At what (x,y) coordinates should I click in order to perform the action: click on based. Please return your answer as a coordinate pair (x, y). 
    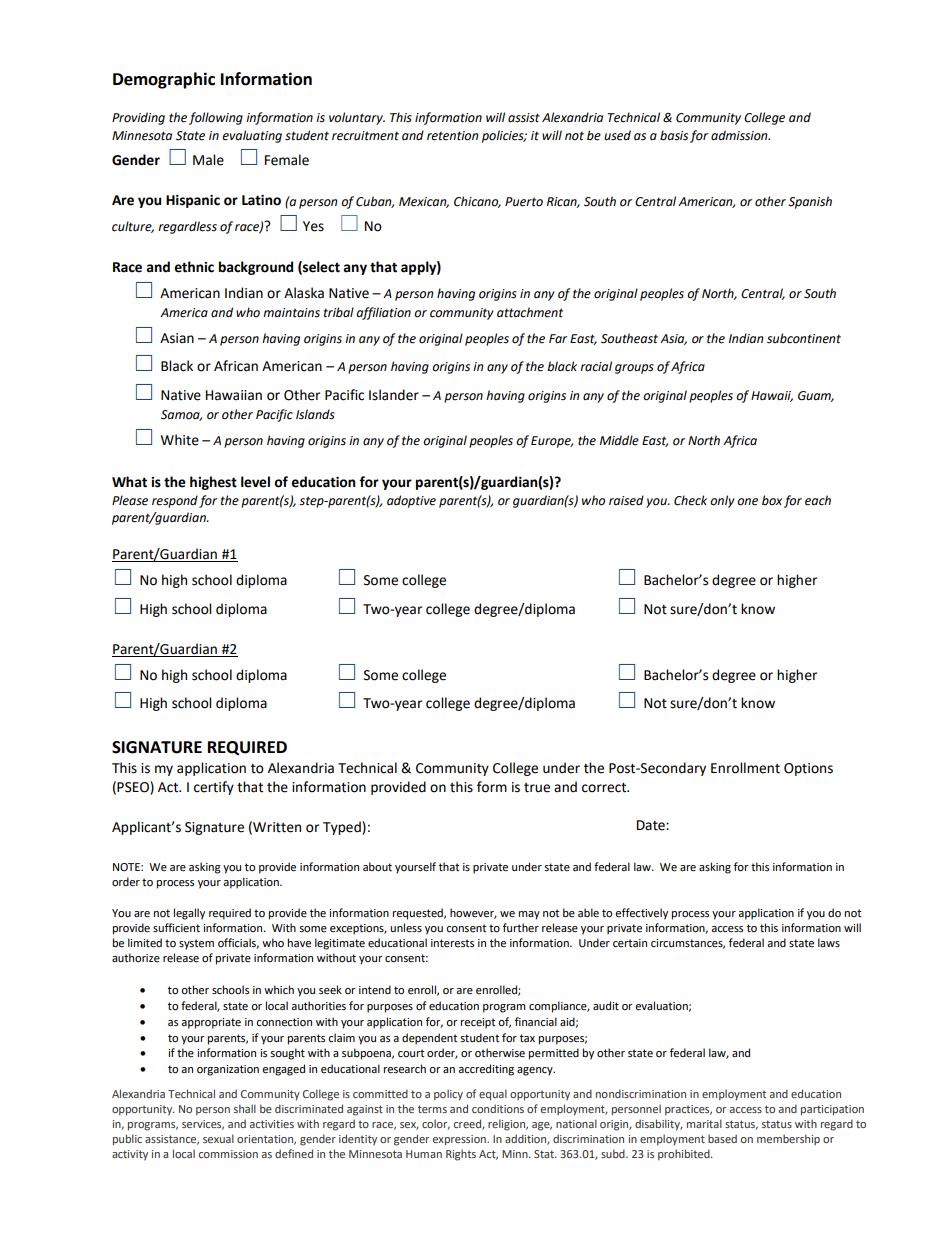
    Looking at the image, I should click on (722, 1138).
